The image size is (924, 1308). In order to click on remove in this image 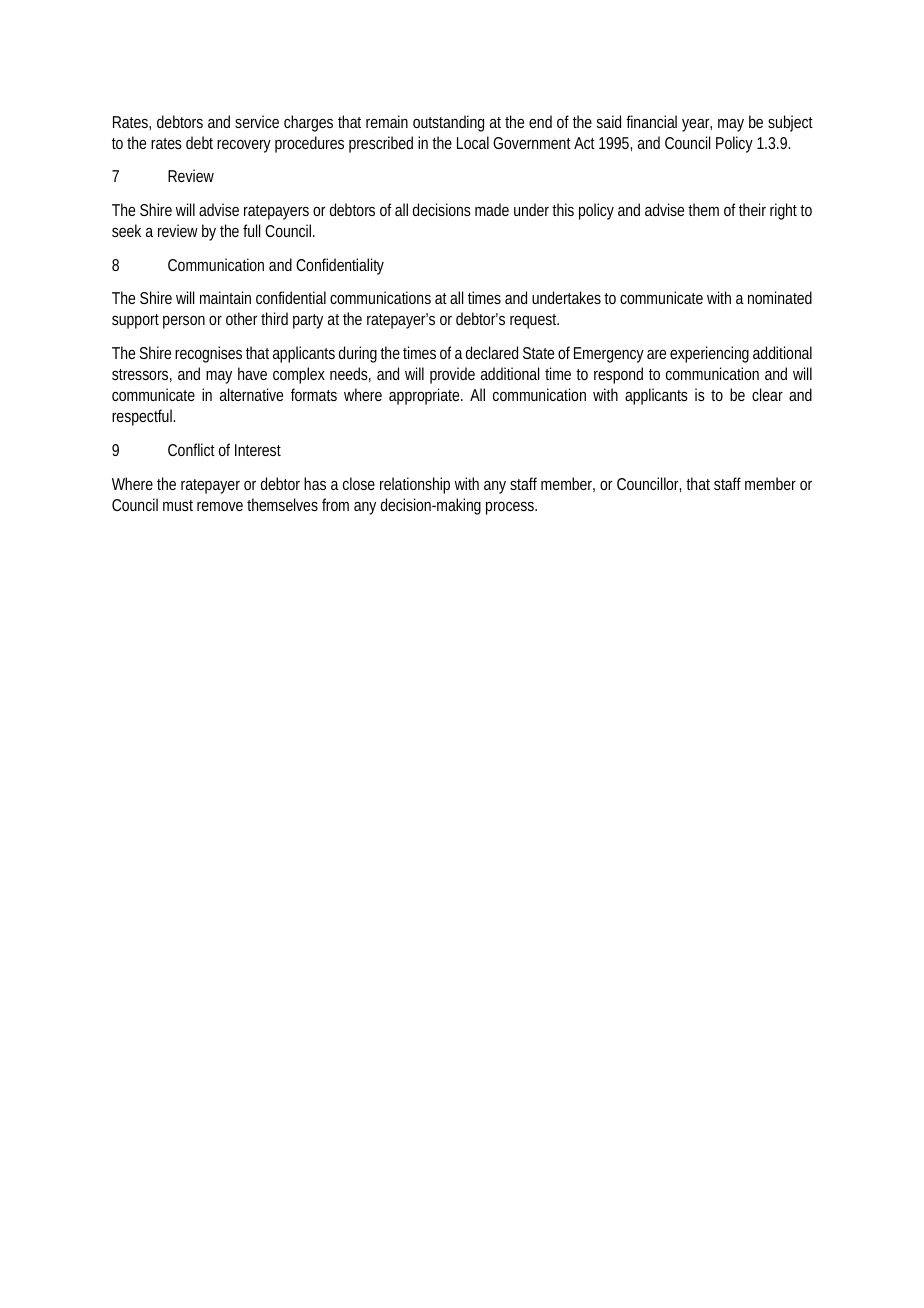, I will do `click(220, 506)`.
